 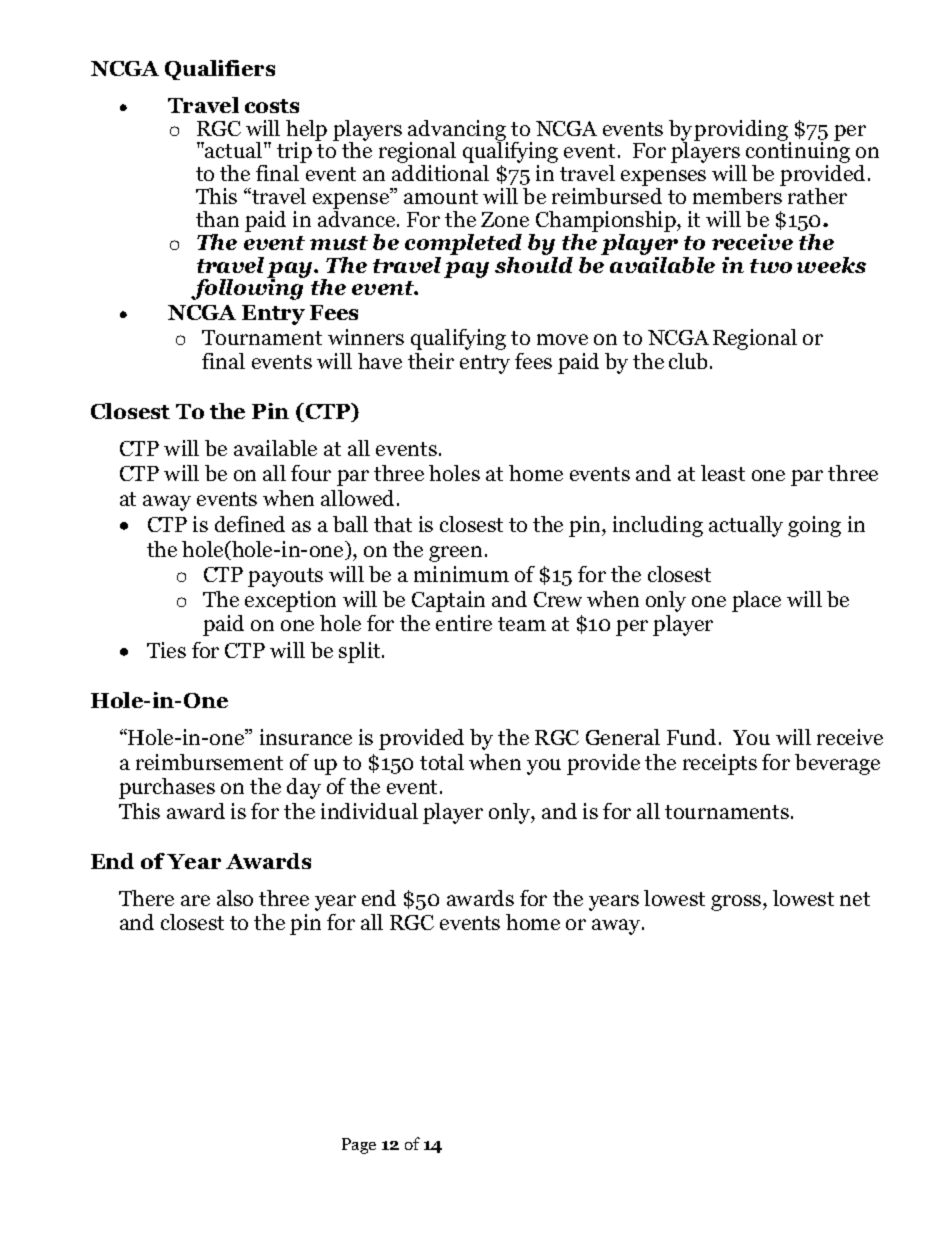 I want to click on providing, so click(x=742, y=131).
